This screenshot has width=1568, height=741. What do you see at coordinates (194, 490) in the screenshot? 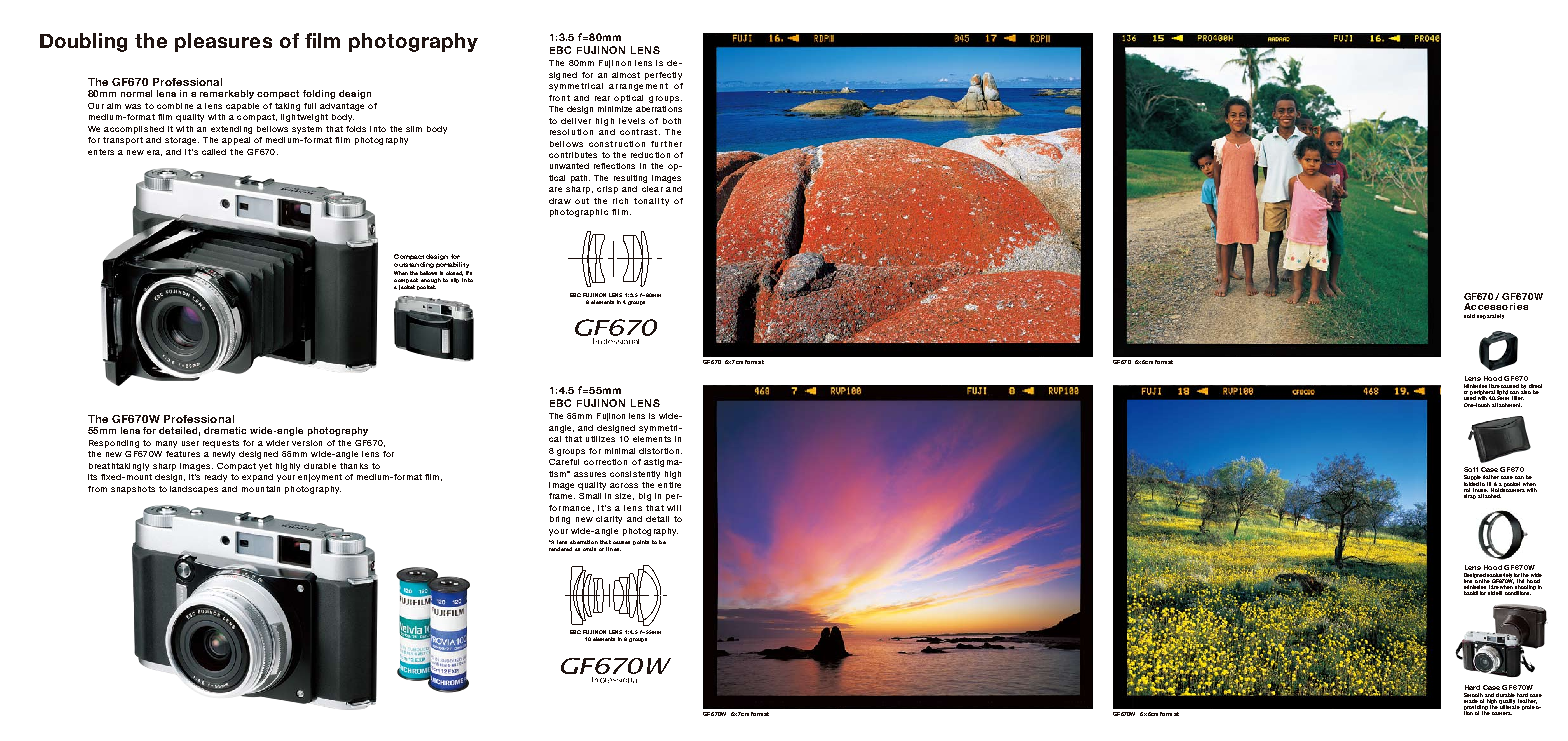
I see `landscapes` at bounding box center [194, 490].
